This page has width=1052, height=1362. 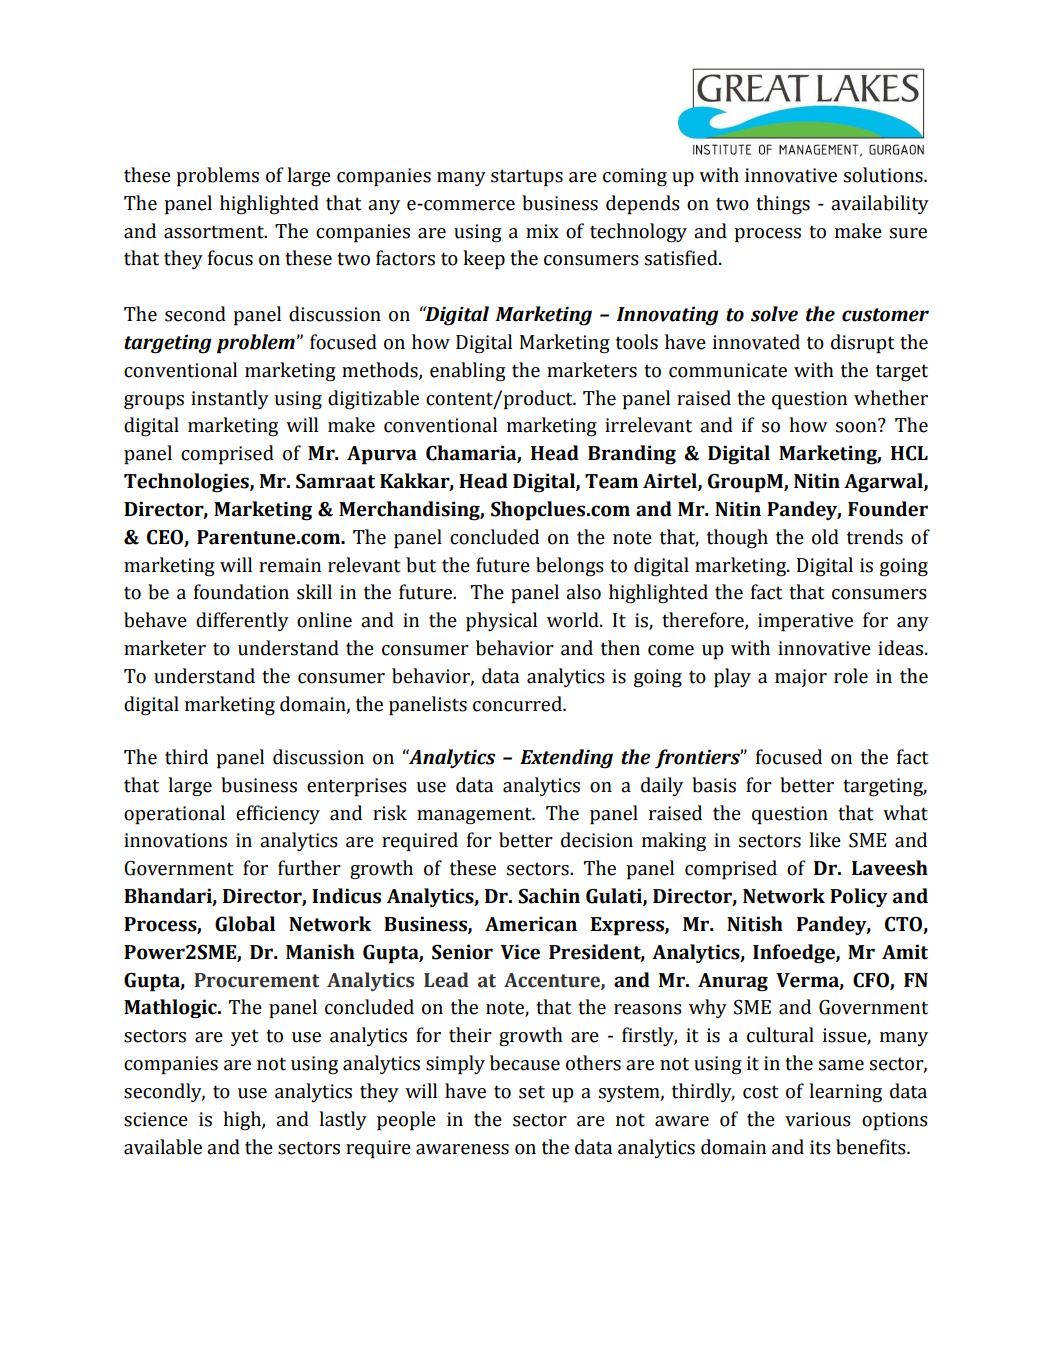 I want to click on startups, so click(x=527, y=178).
